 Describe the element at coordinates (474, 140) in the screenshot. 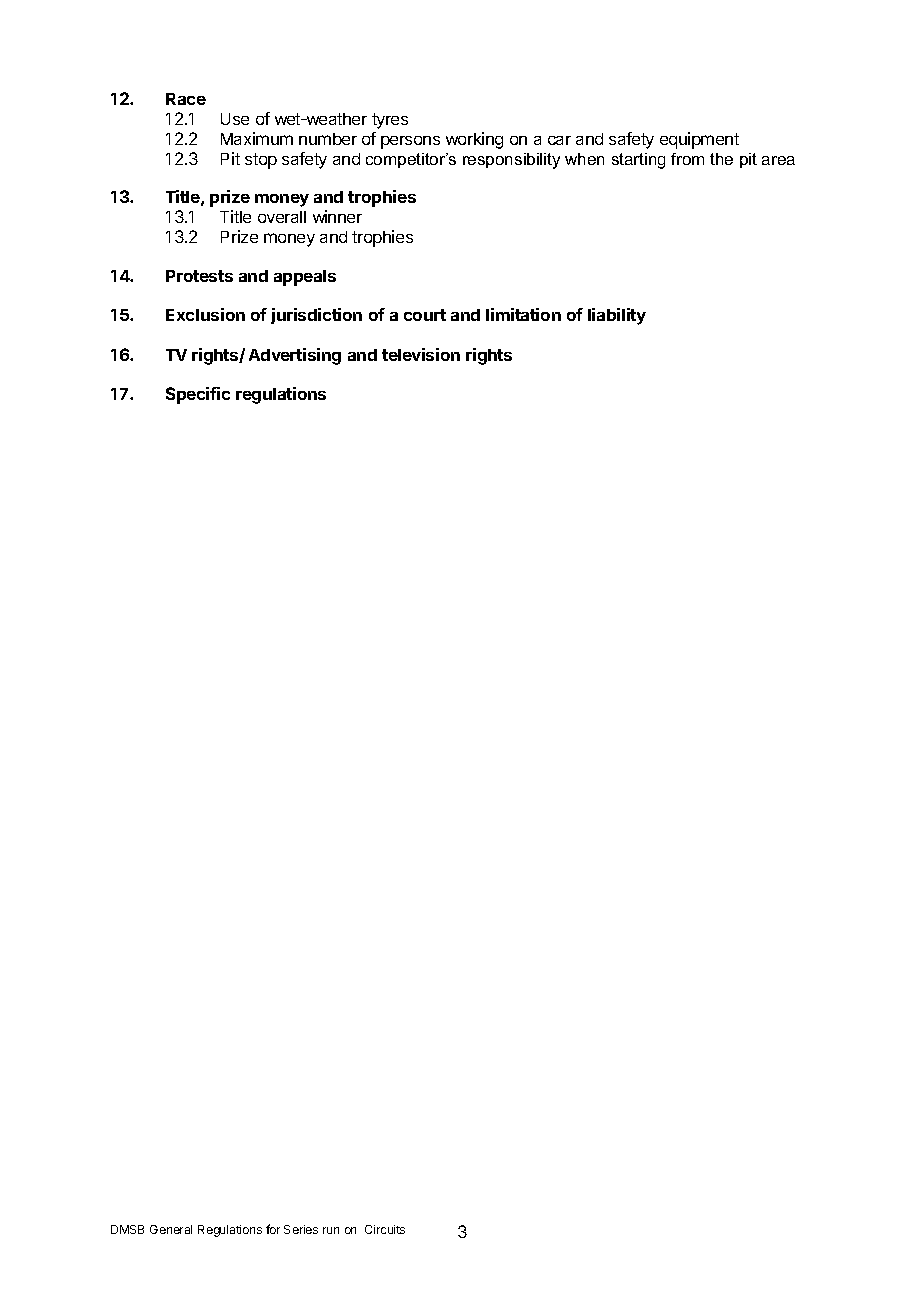

I see `working` at that location.
